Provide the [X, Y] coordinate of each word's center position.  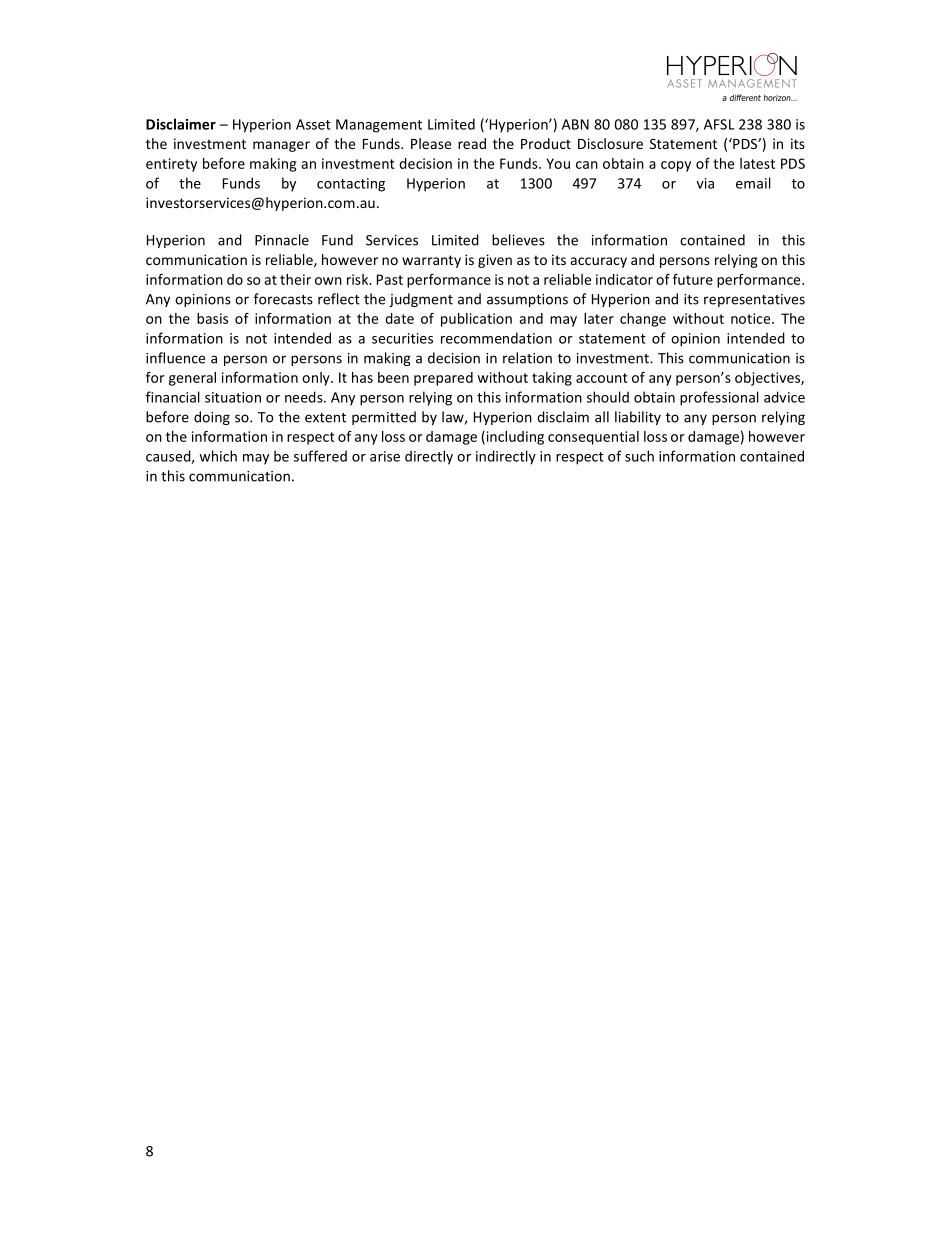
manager [281, 146]
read [472, 143]
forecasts [283, 299]
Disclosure [610, 143]
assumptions [527, 300]
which [218, 456]
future [693, 279]
